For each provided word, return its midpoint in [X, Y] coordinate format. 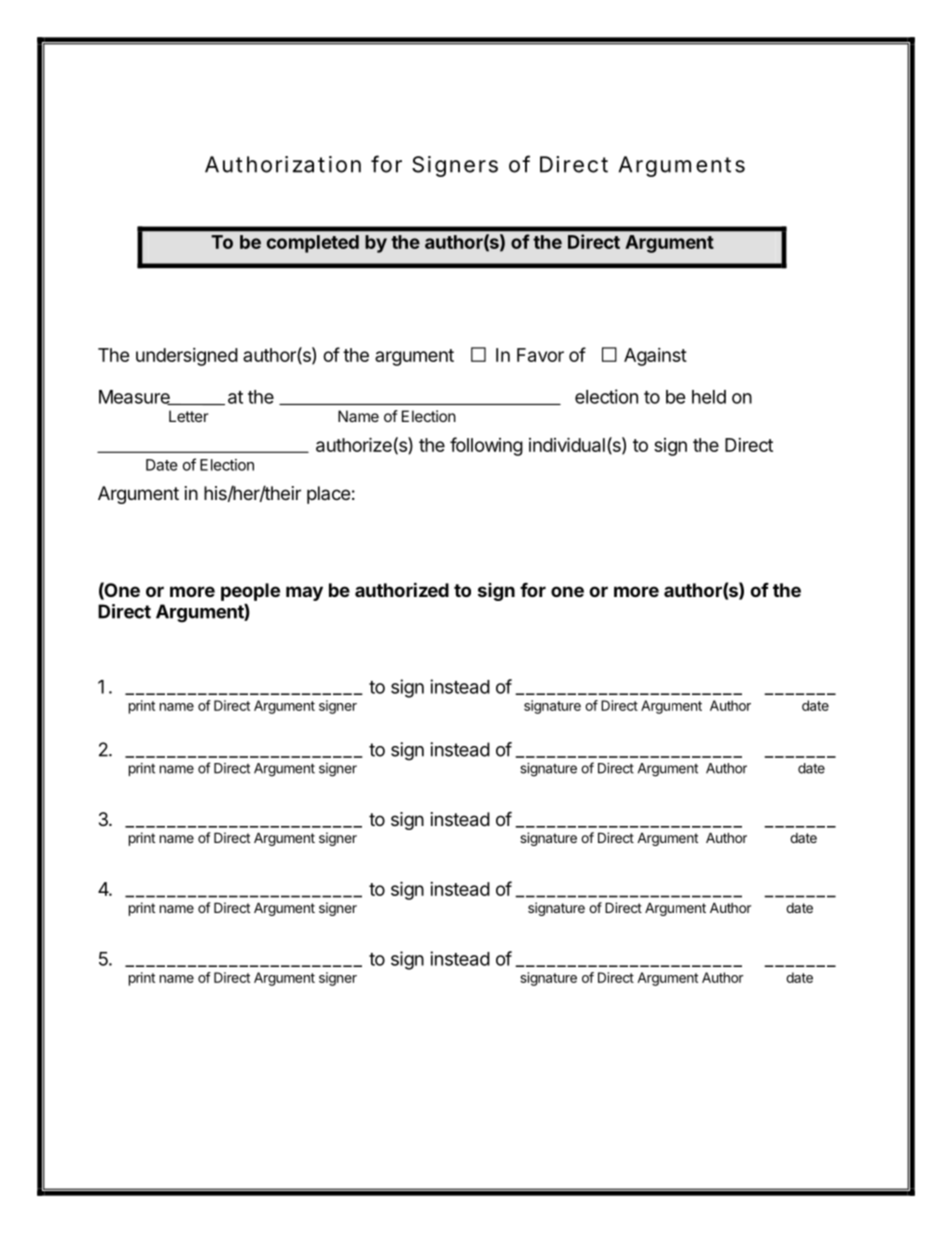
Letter [189, 416]
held [709, 397]
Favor [540, 355]
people [250, 592]
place [328, 495]
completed [312, 244]
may [304, 593]
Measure [135, 397]
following [486, 446]
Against [655, 357]
